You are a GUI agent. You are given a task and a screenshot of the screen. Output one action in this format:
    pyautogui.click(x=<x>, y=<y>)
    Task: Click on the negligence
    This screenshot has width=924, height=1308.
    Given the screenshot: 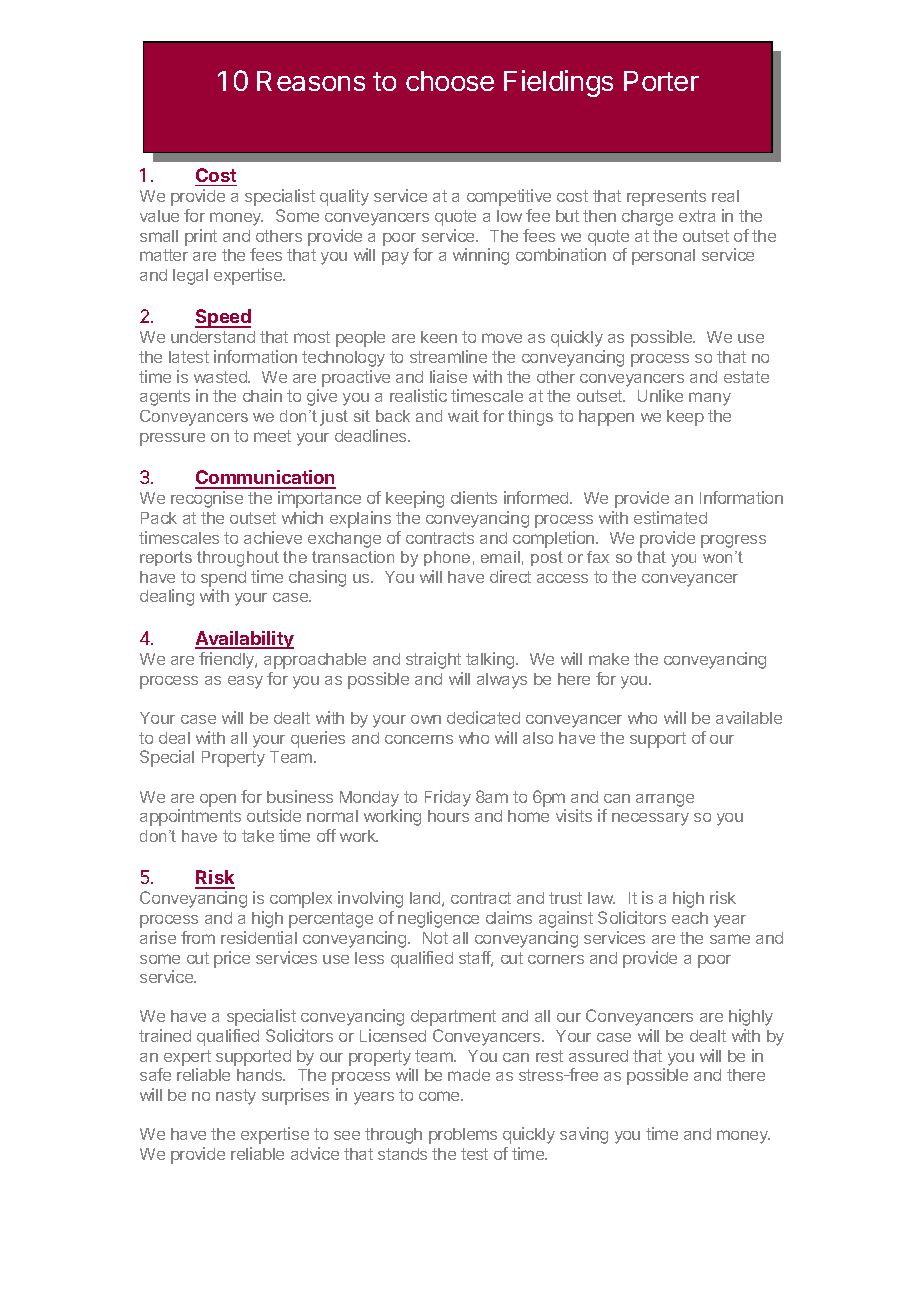 What is the action you would take?
    pyautogui.click(x=438, y=919)
